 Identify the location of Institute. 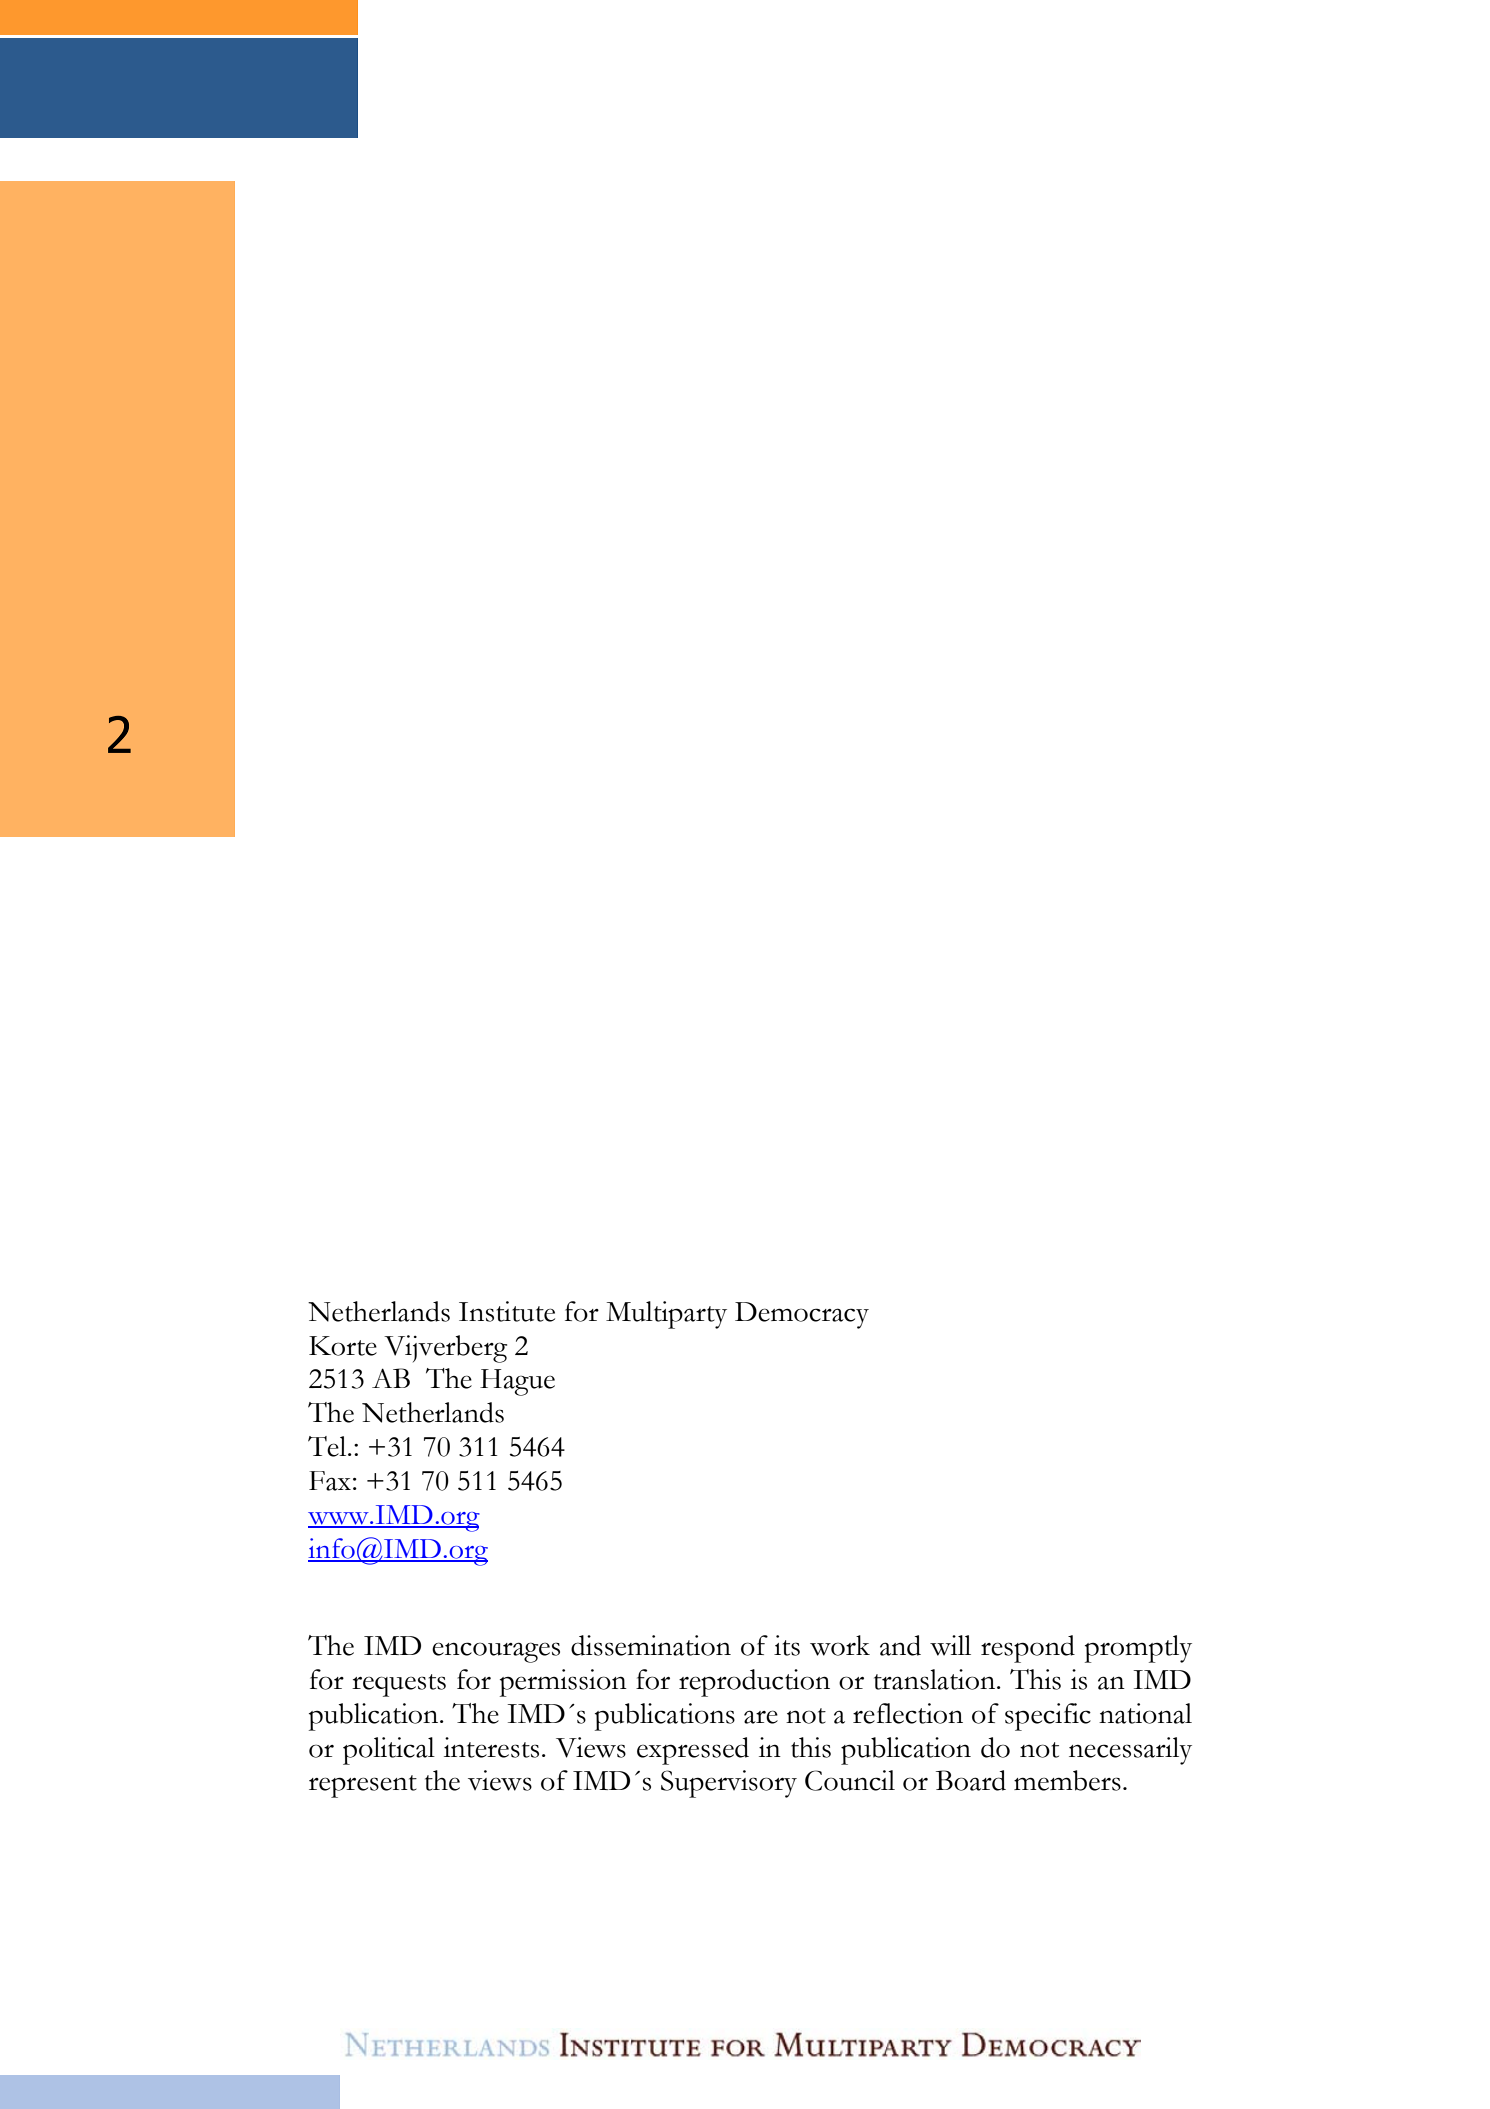
(507, 1311).
